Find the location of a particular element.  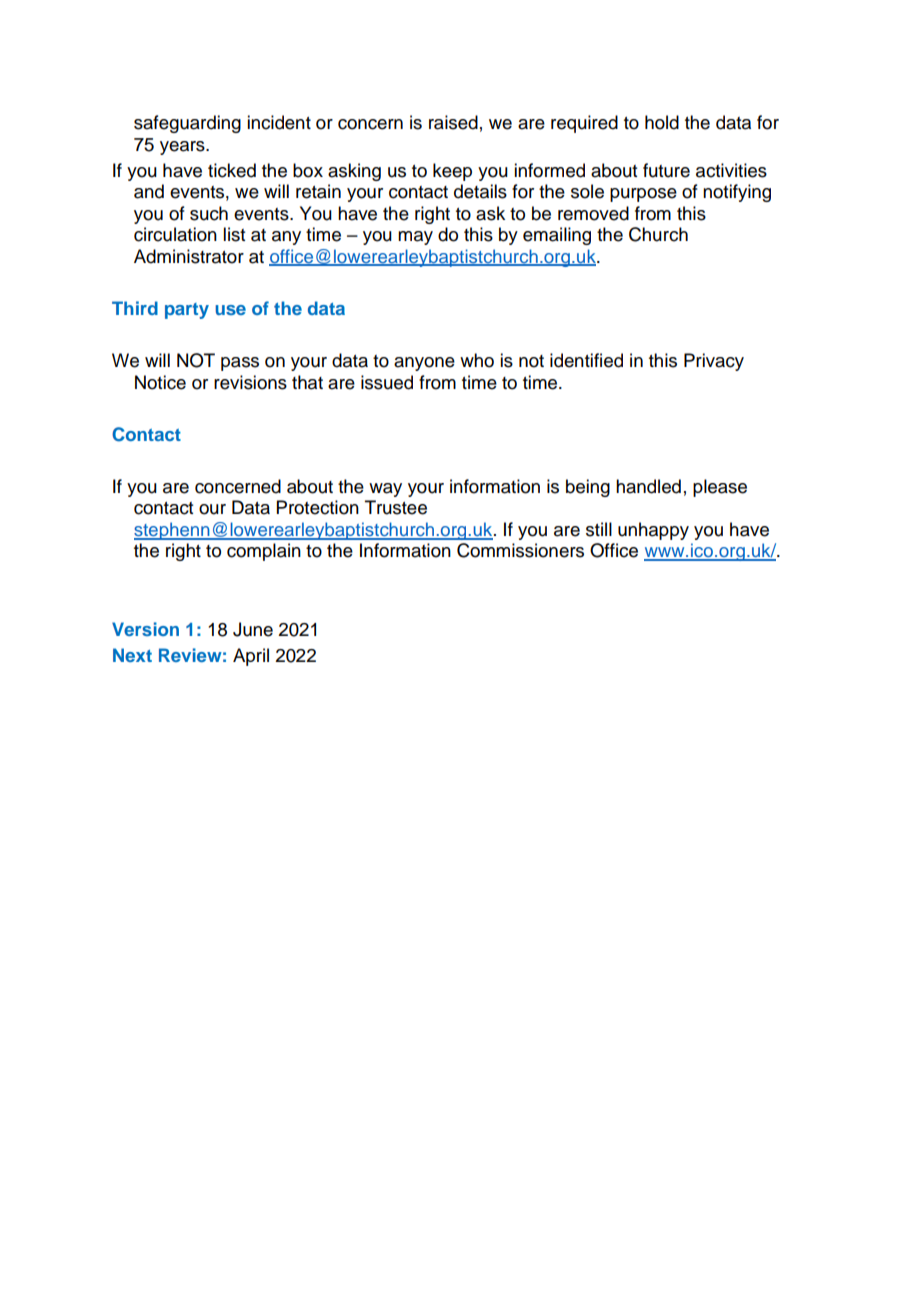

Privacy is located at coordinates (714, 362).
